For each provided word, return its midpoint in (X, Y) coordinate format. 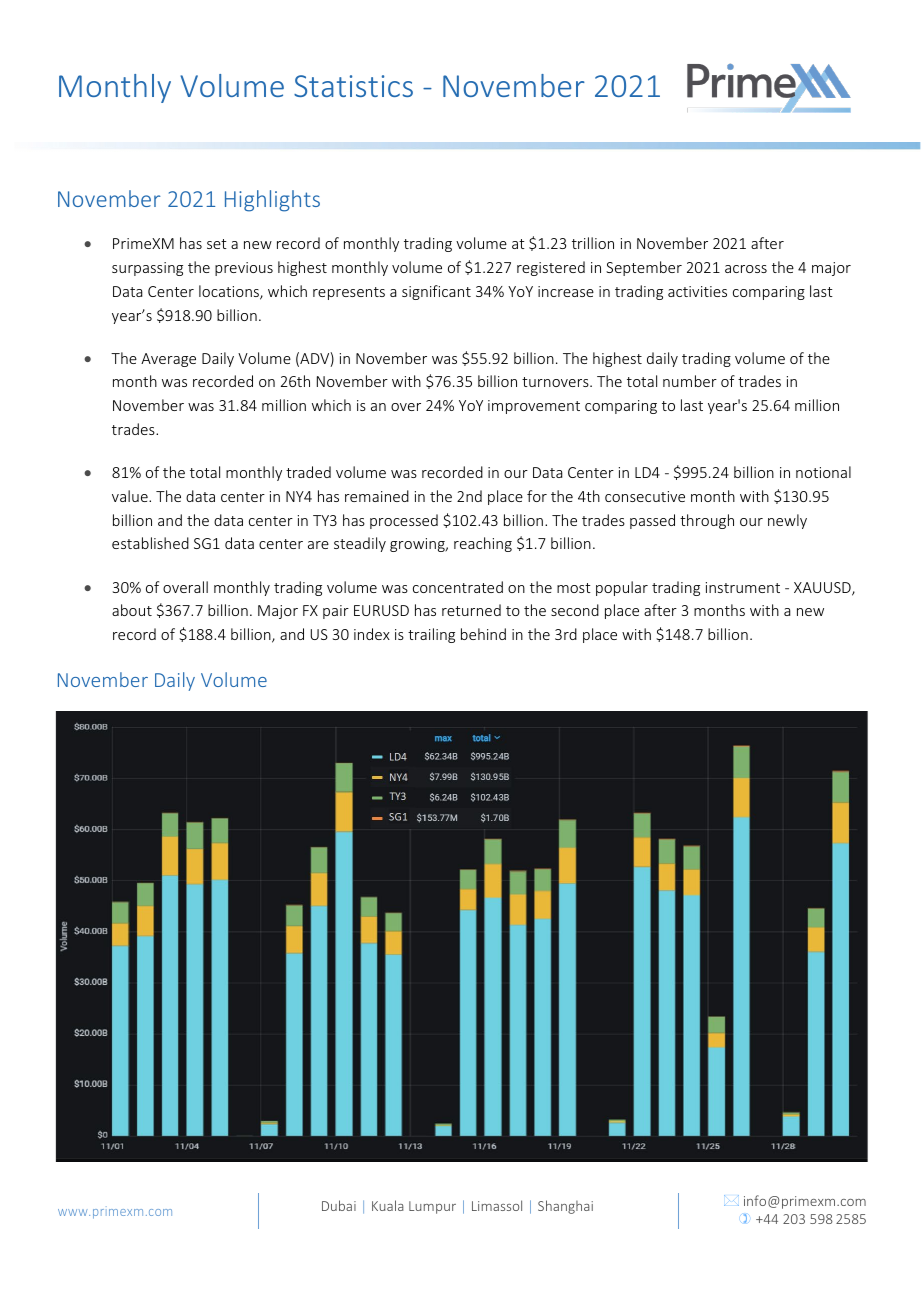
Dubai (339, 1205)
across (746, 269)
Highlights (272, 201)
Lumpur (432, 1207)
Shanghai (565, 1207)
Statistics (353, 86)
